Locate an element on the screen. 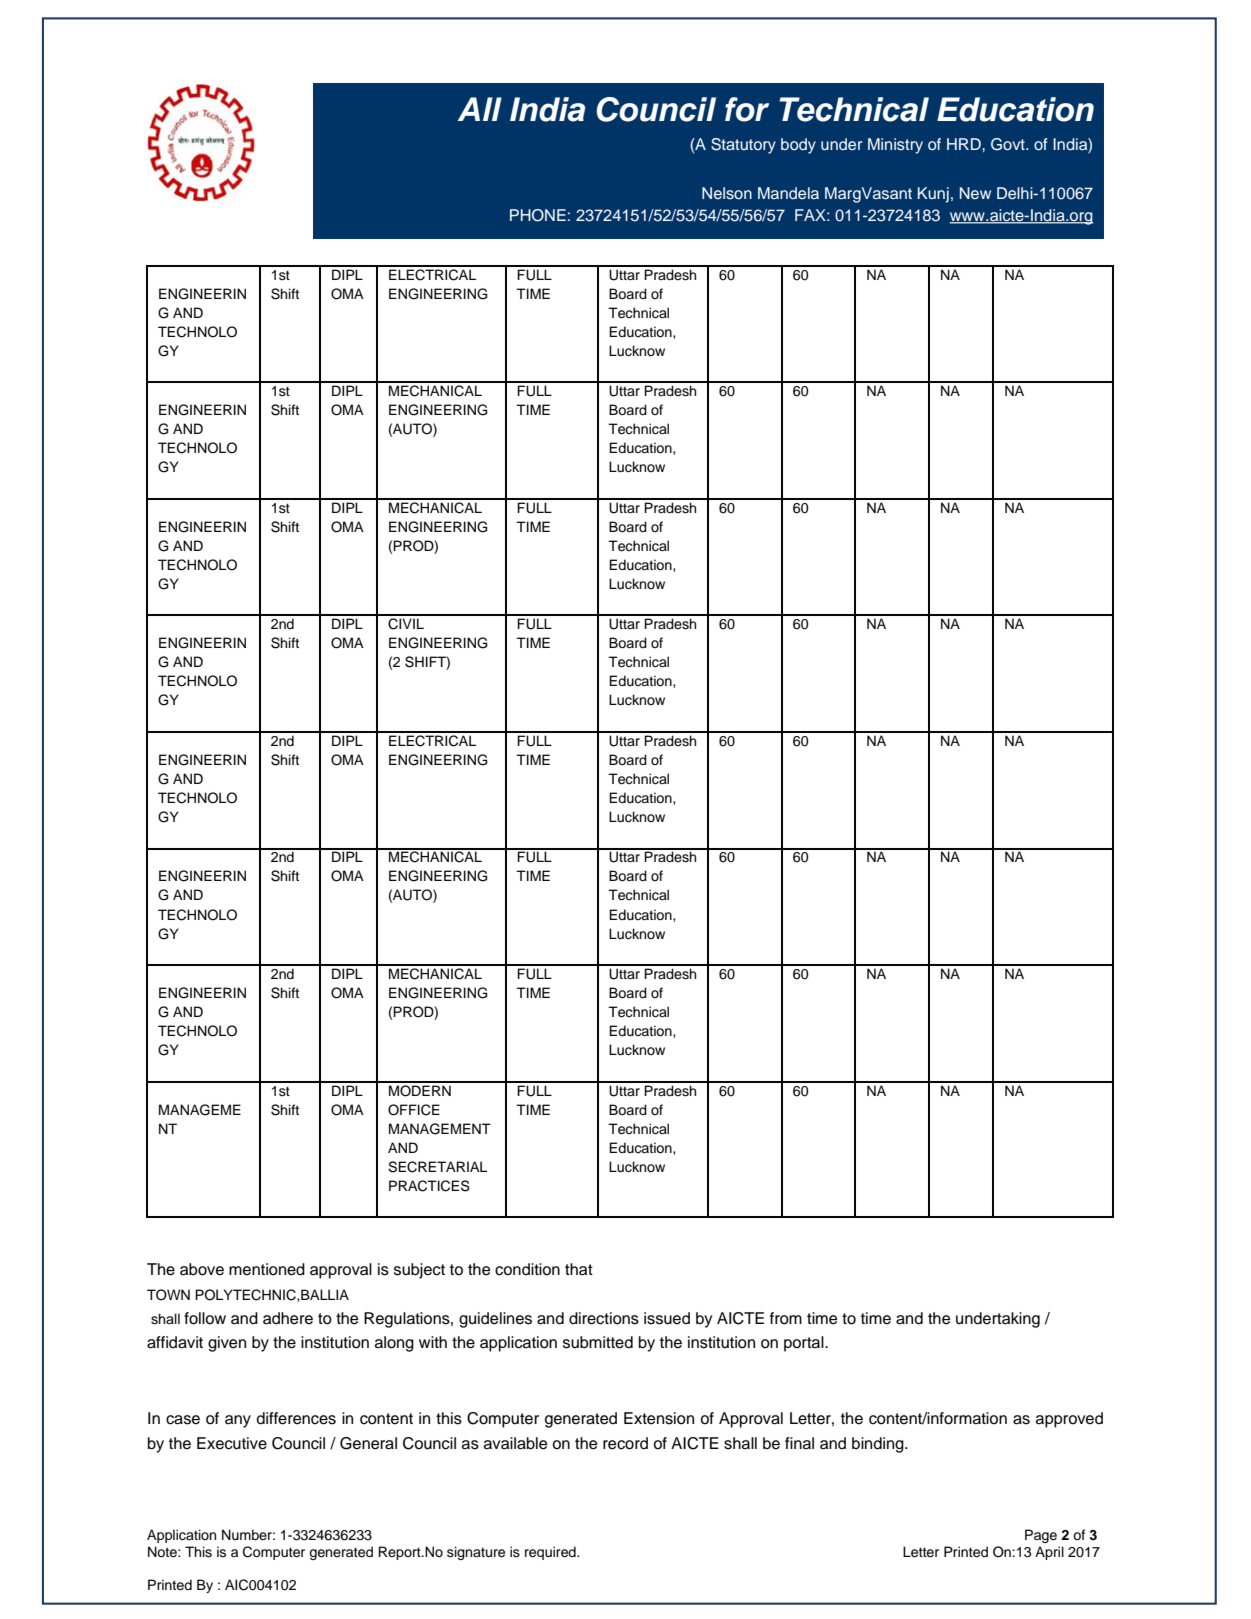 The image size is (1251, 1619). Executive is located at coordinates (232, 1443).
